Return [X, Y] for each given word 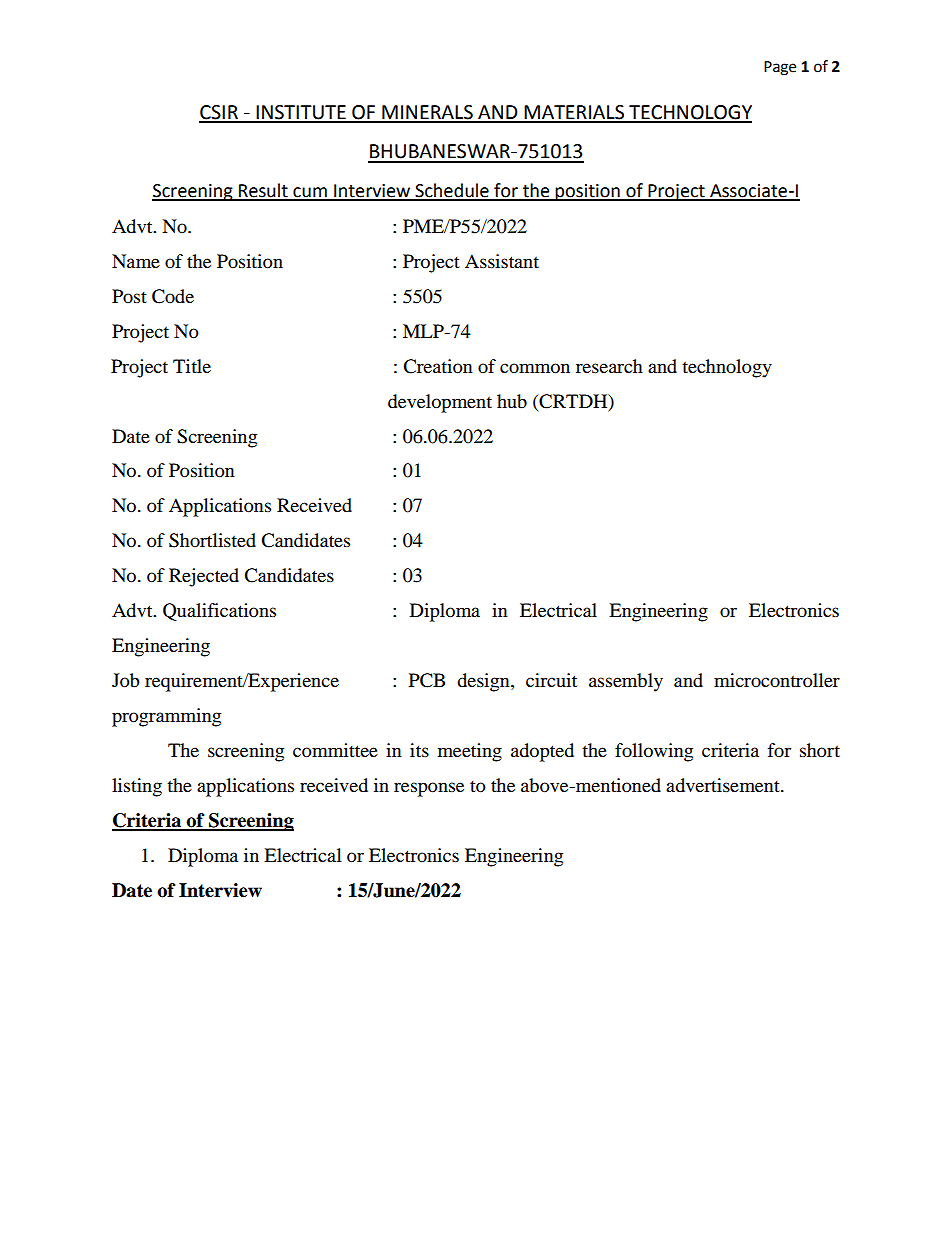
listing [137, 787]
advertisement [724, 785]
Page [780, 68]
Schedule [452, 191]
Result [263, 191]
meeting [470, 752]
